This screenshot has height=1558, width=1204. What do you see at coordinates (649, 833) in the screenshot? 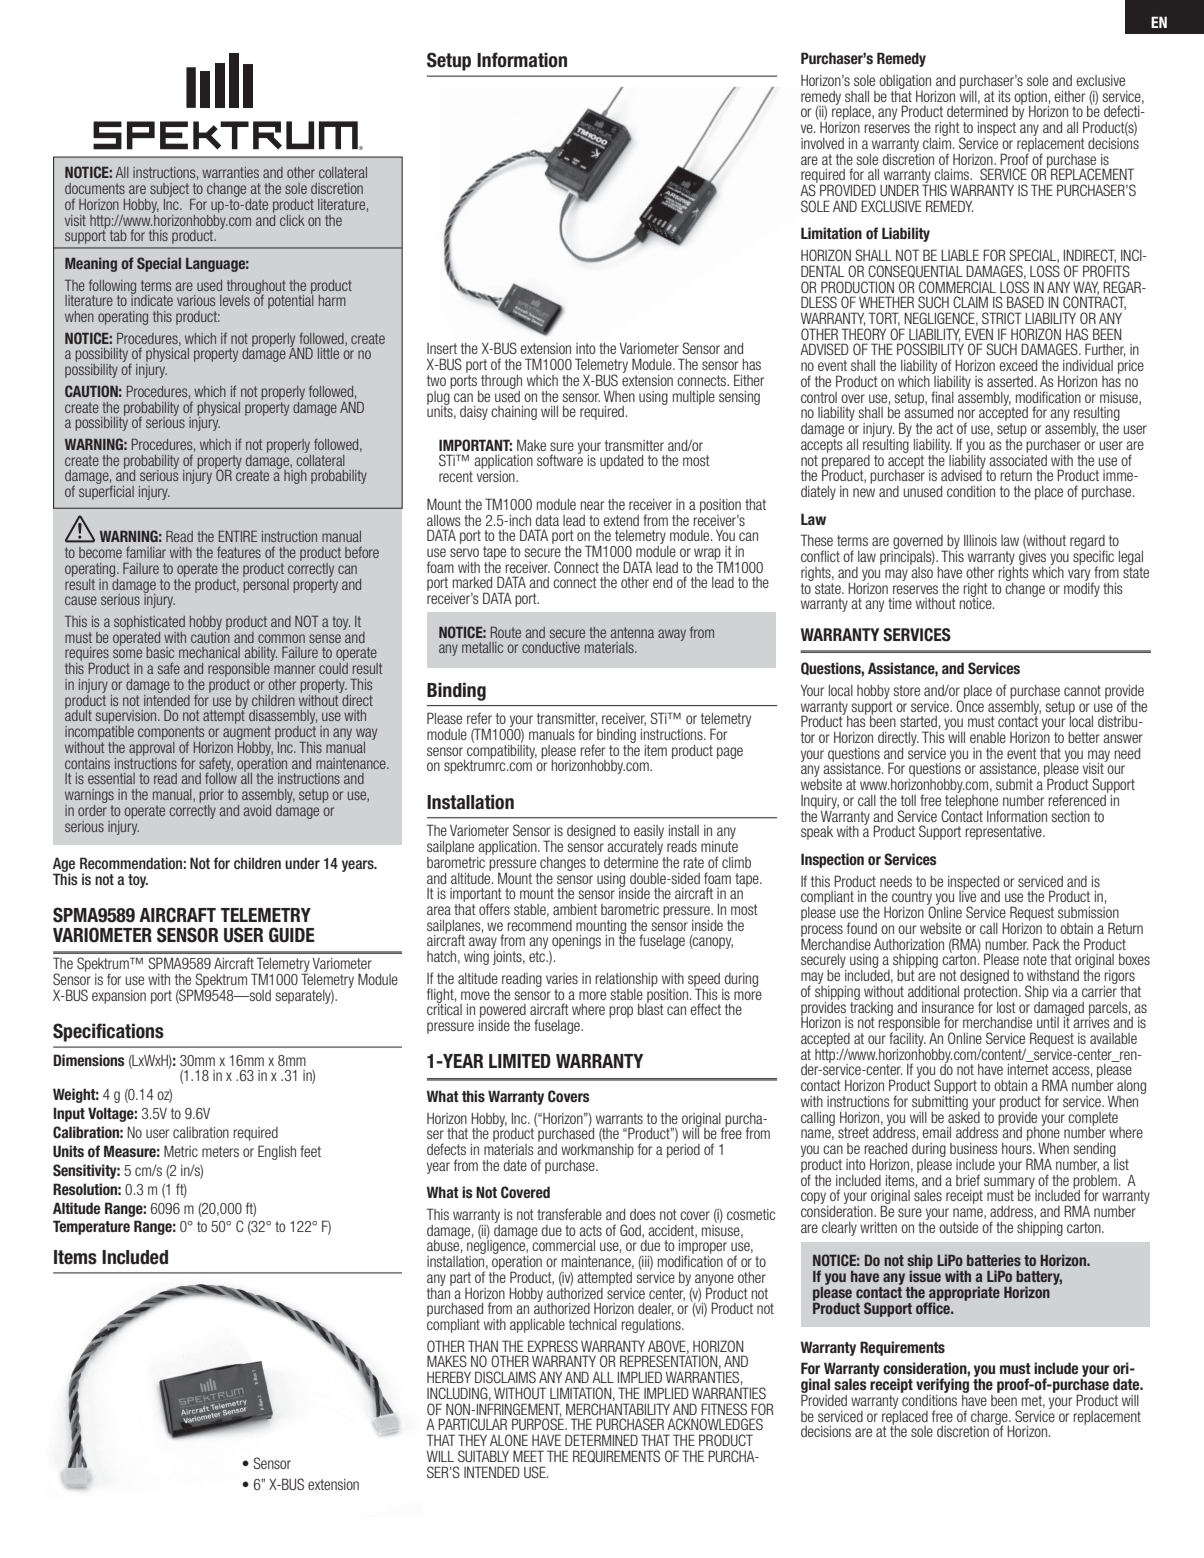
I see `easily` at bounding box center [649, 833].
